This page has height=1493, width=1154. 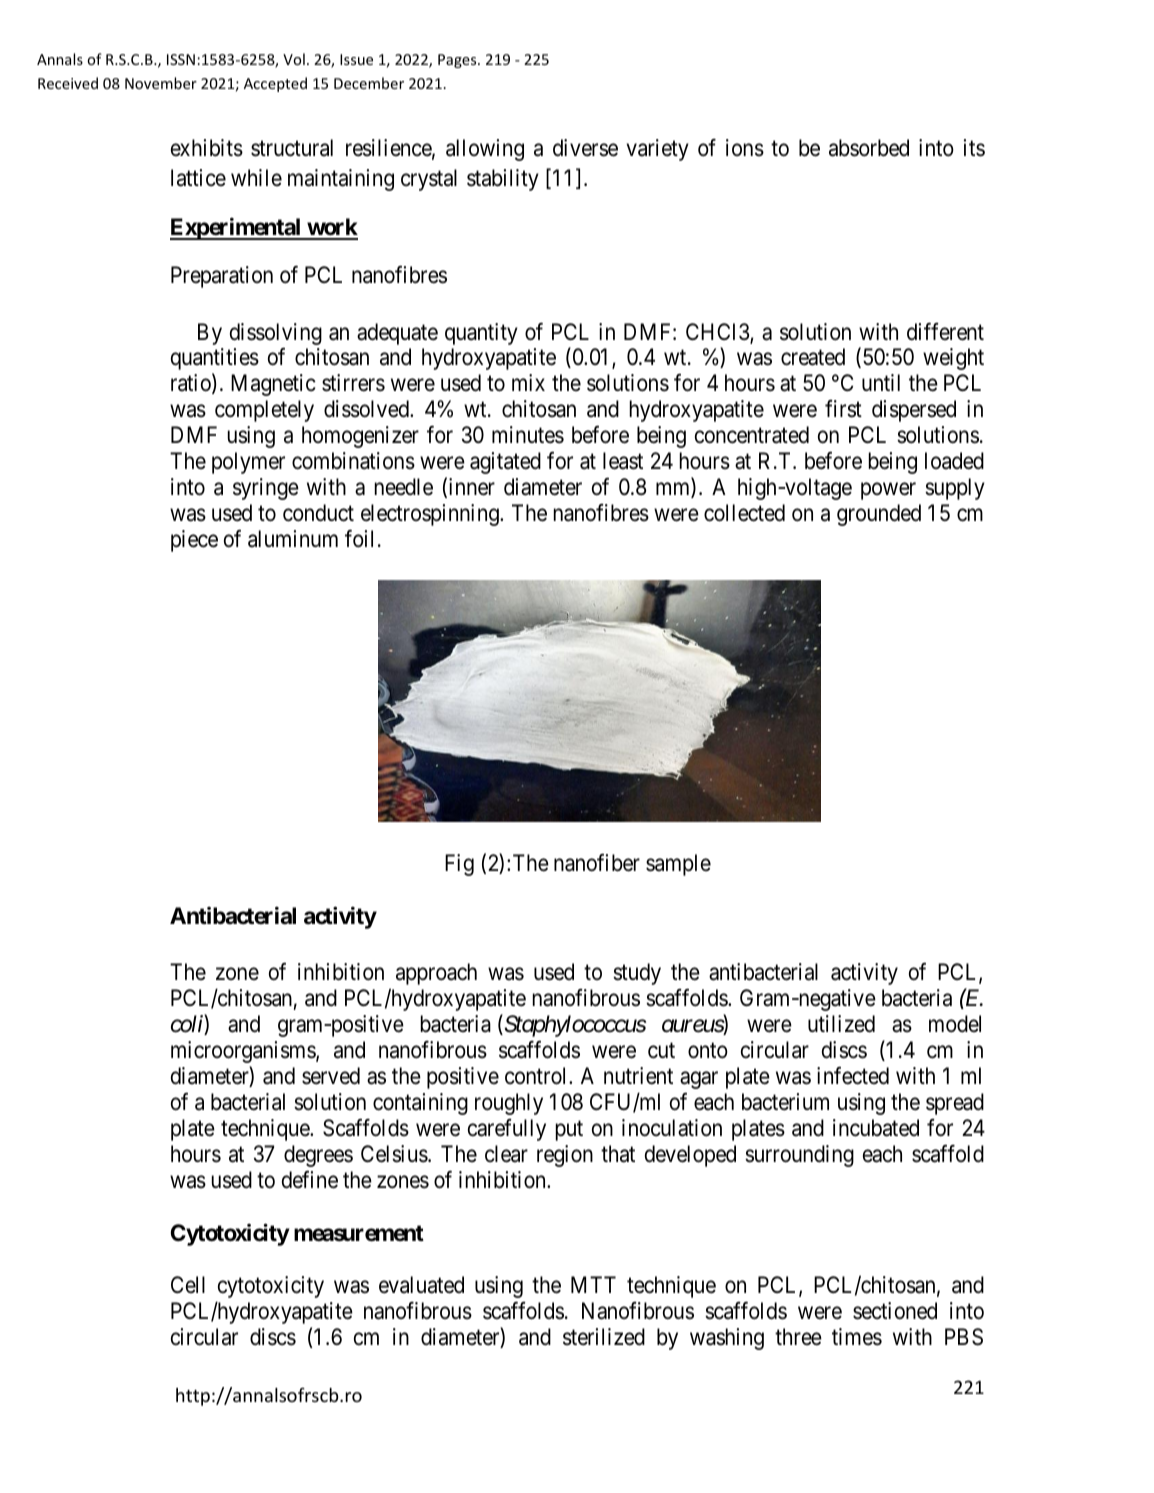 What do you see at coordinates (436, 974) in the page?
I see `approach` at bounding box center [436, 974].
